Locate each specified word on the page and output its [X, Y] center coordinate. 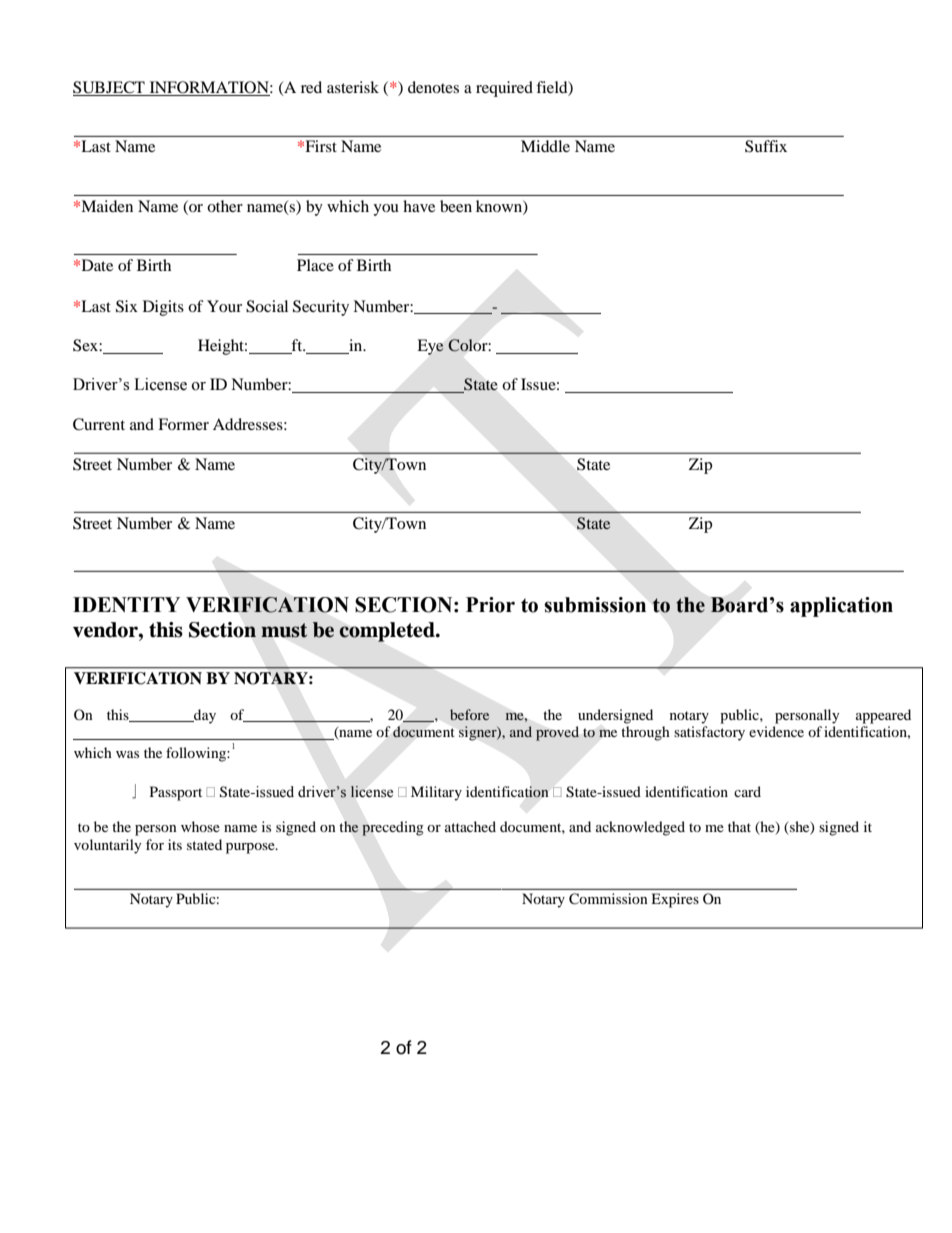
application [841, 607]
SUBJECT [110, 88]
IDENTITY [126, 604]
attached [470, 826]
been [456, 206]
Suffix [766, 146]
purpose [251, 848]
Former [183, 424]
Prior [490, 605]
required [504, 89]
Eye [430, 347]
